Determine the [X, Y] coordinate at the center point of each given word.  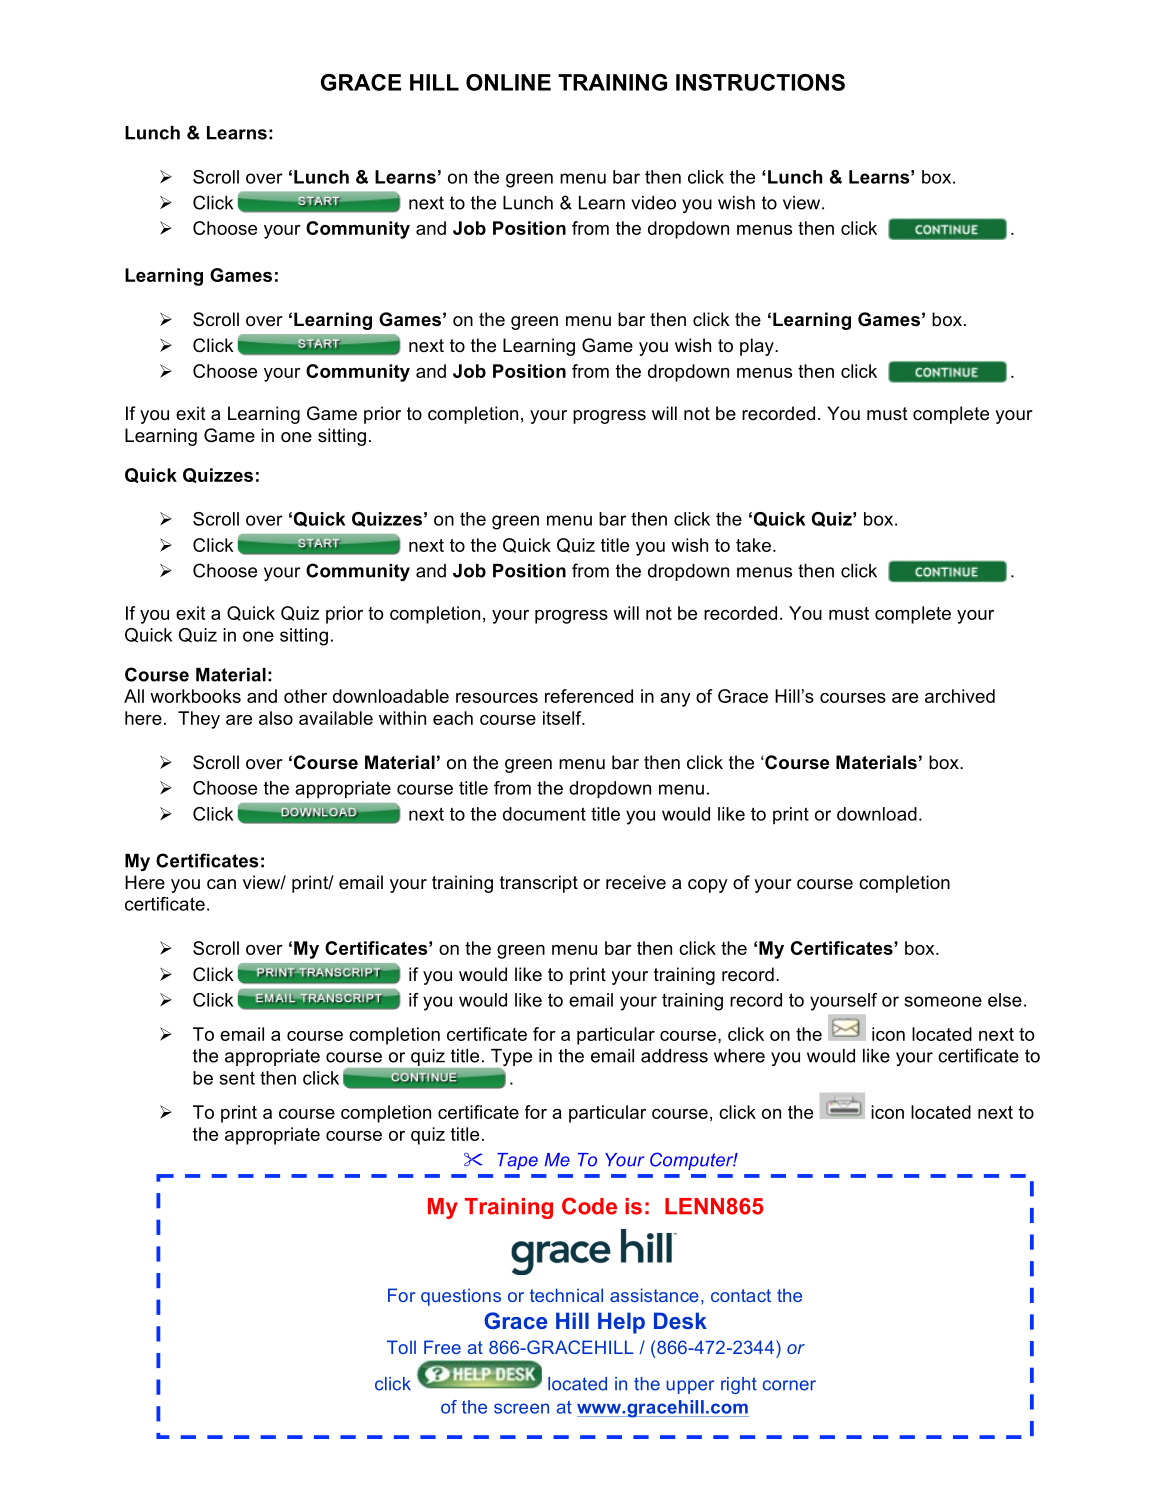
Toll [401, 1347]
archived [960, 696]
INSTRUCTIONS [760, 82]
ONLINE [508, 82]
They [199, 720]
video [653, 203]
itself [563, 718]
